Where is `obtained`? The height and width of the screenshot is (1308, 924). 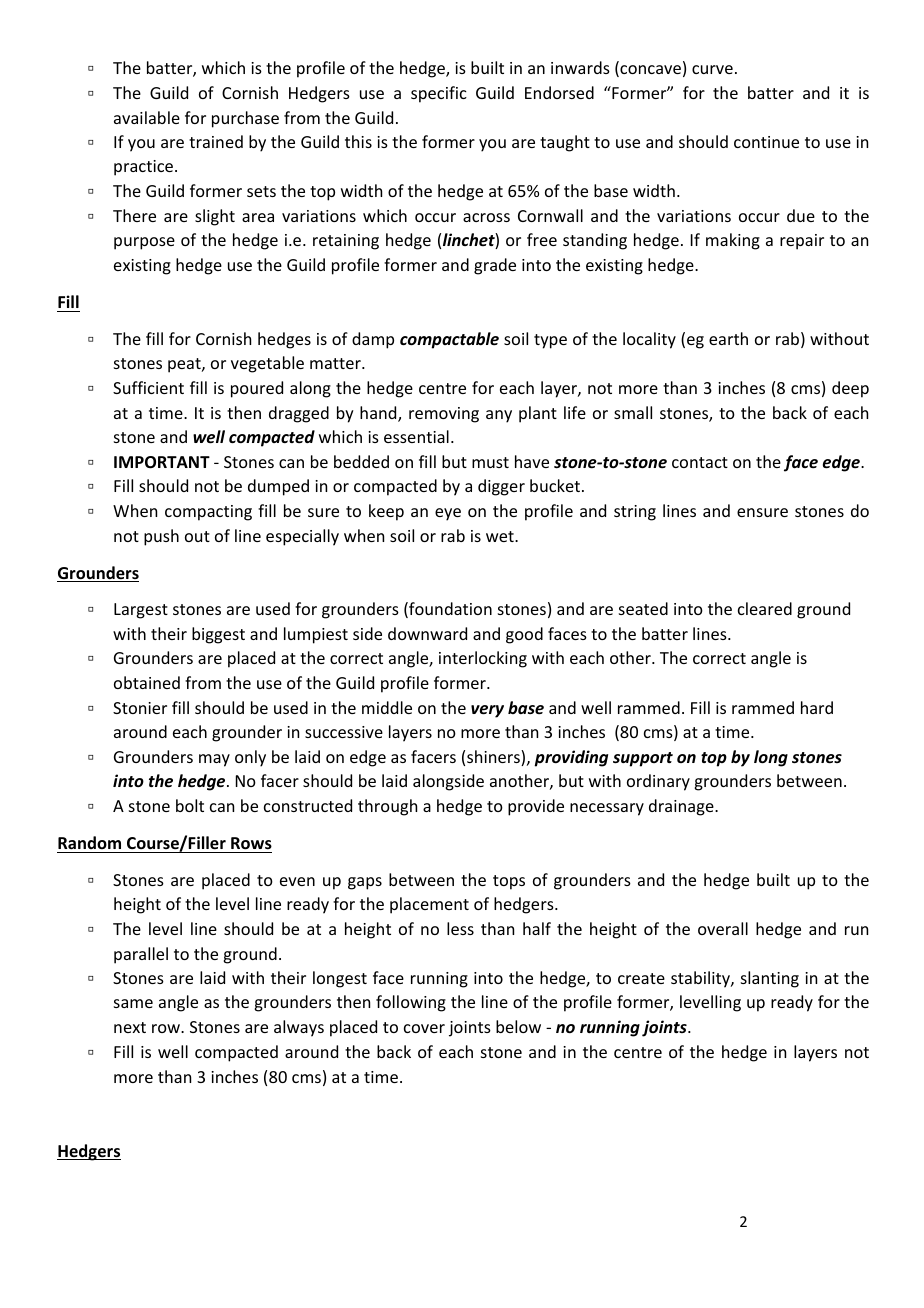
obtained is located at coordinates (147, 682).
